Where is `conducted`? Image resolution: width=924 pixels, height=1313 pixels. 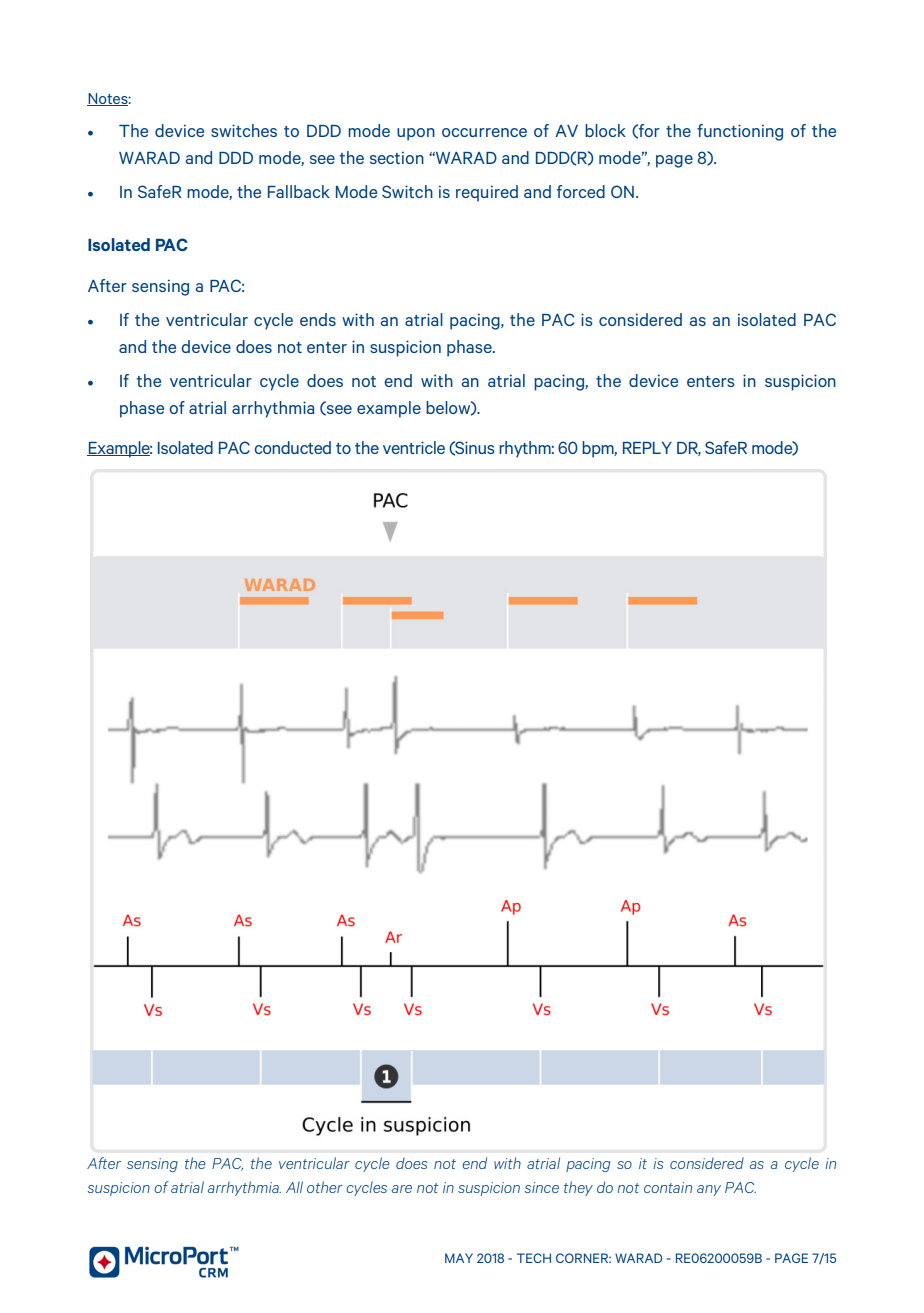 conducted is located at coordinates (292, 447).
